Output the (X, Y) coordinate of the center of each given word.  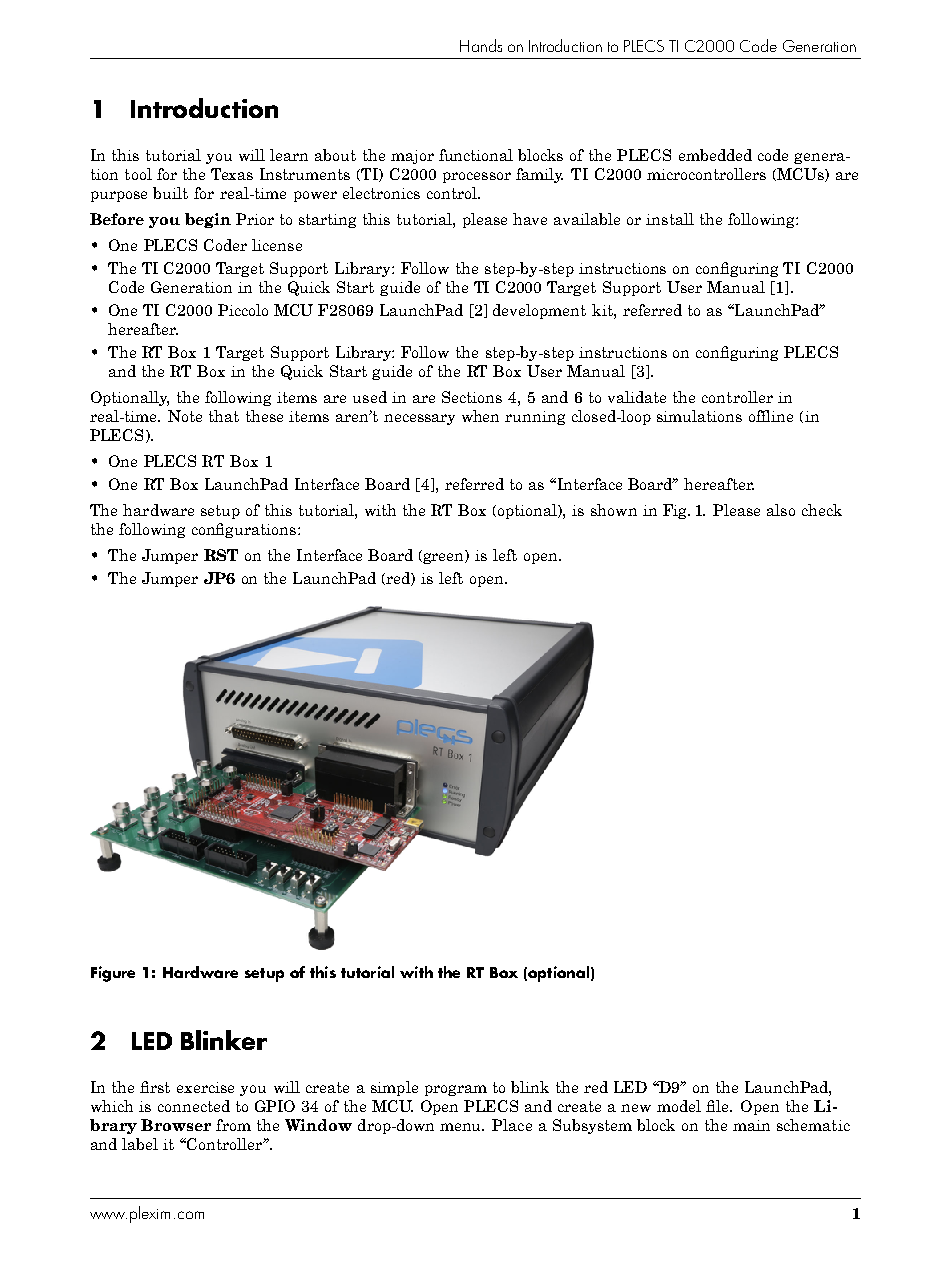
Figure (113, 974)
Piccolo (243, 310)
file (719, 1106)
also (781, 510)
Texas (232, 174)
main (751, 1125)
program (456, 1090)
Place (512, 1125)
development (539, 311)
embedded (715, 155)
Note (185, 416)
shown (614, 510)
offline (771, 416)
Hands (481, 45)
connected (194, 1106)
